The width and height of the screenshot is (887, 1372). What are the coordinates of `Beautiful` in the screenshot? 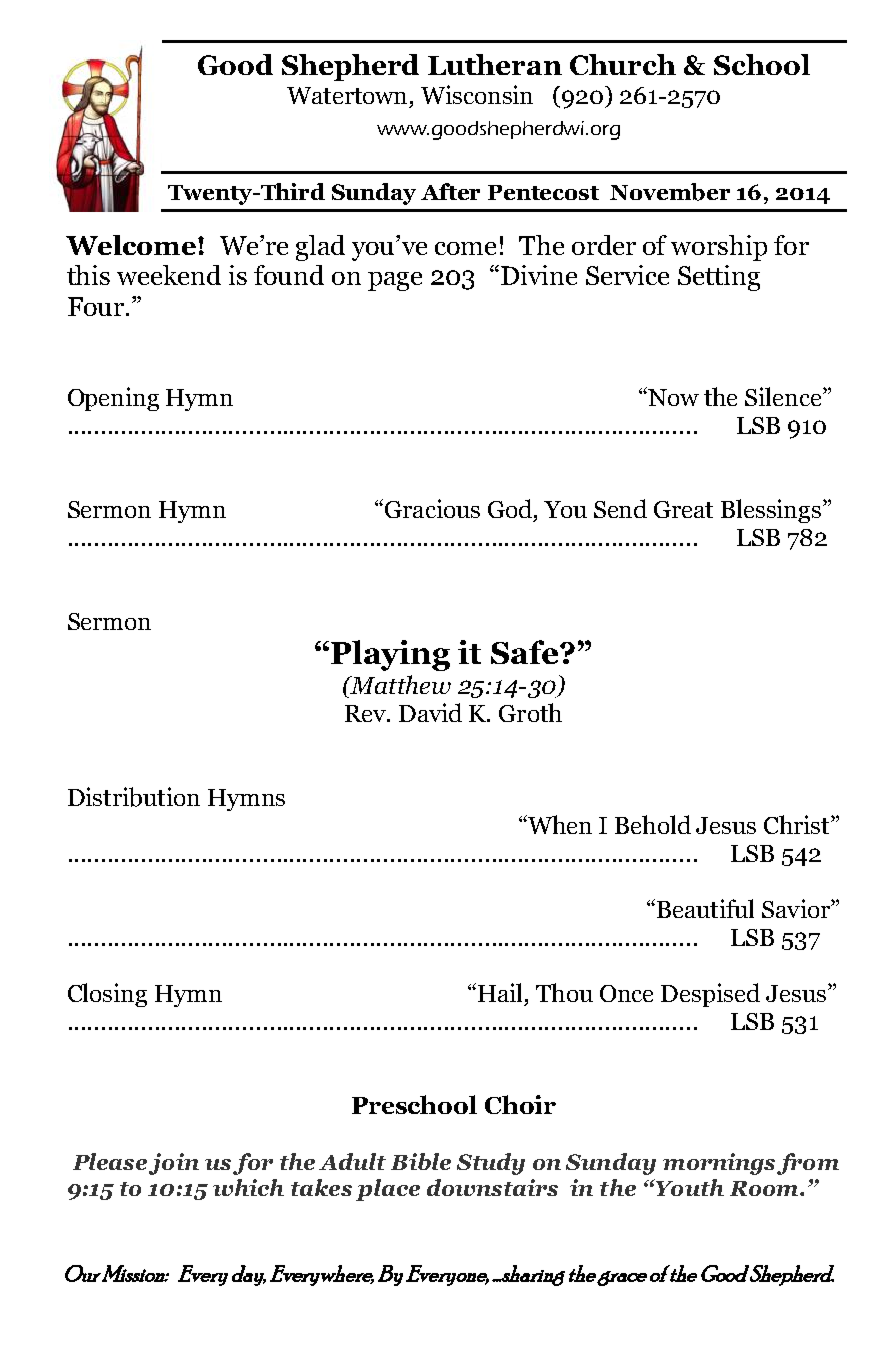 It's located at (704, 908).
